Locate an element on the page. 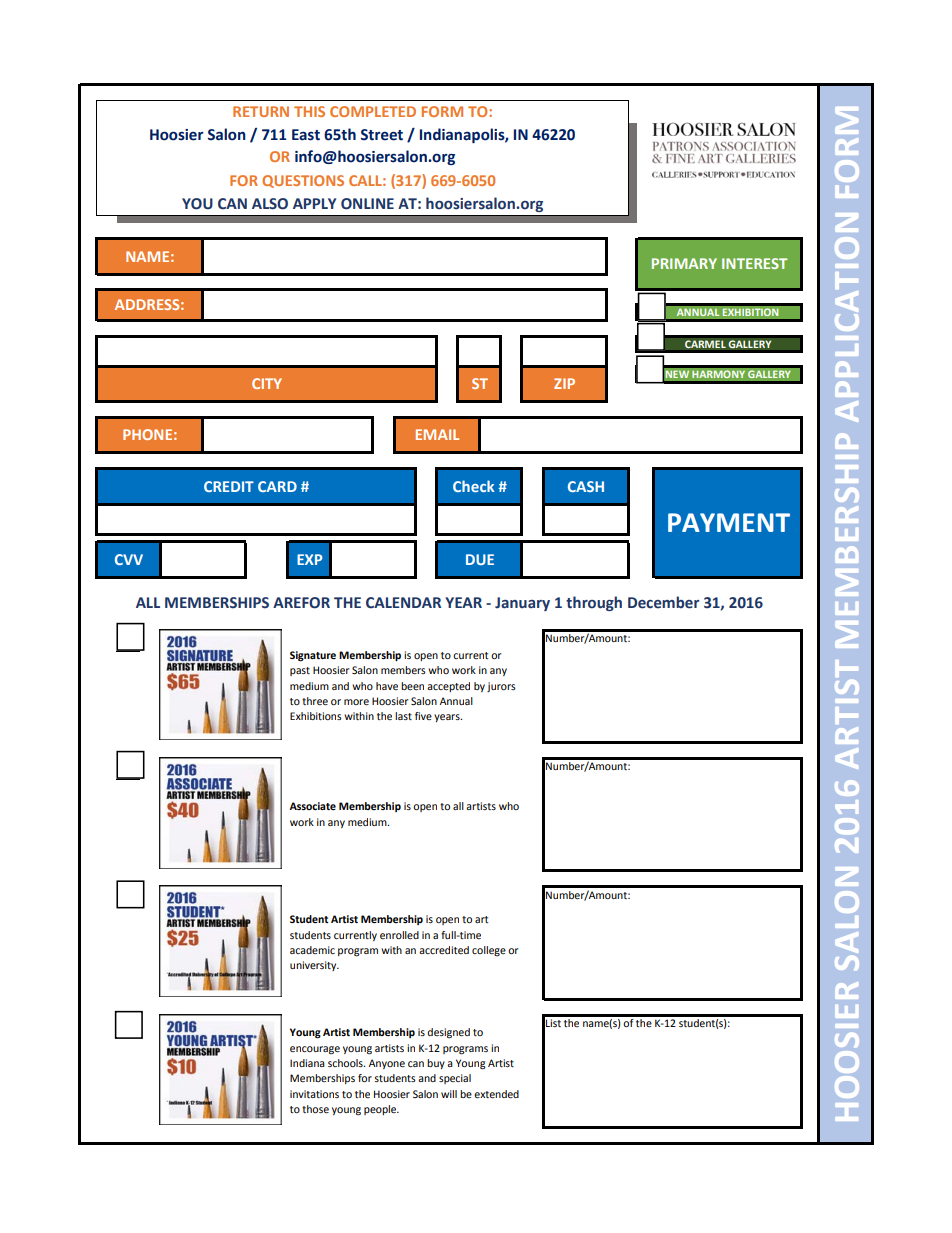  East is located at coordinates (306, 135).
